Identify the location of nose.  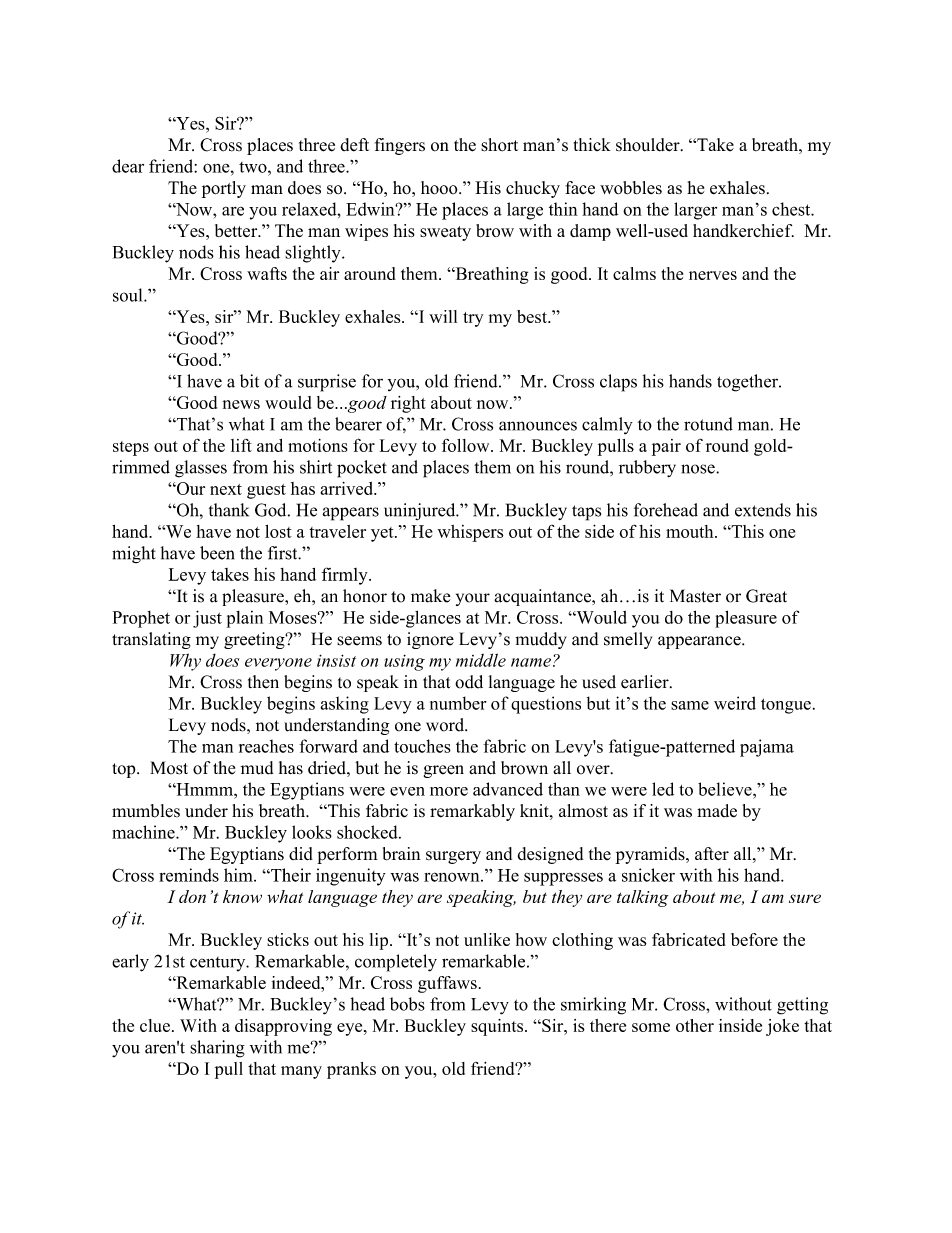
(699, 469).
